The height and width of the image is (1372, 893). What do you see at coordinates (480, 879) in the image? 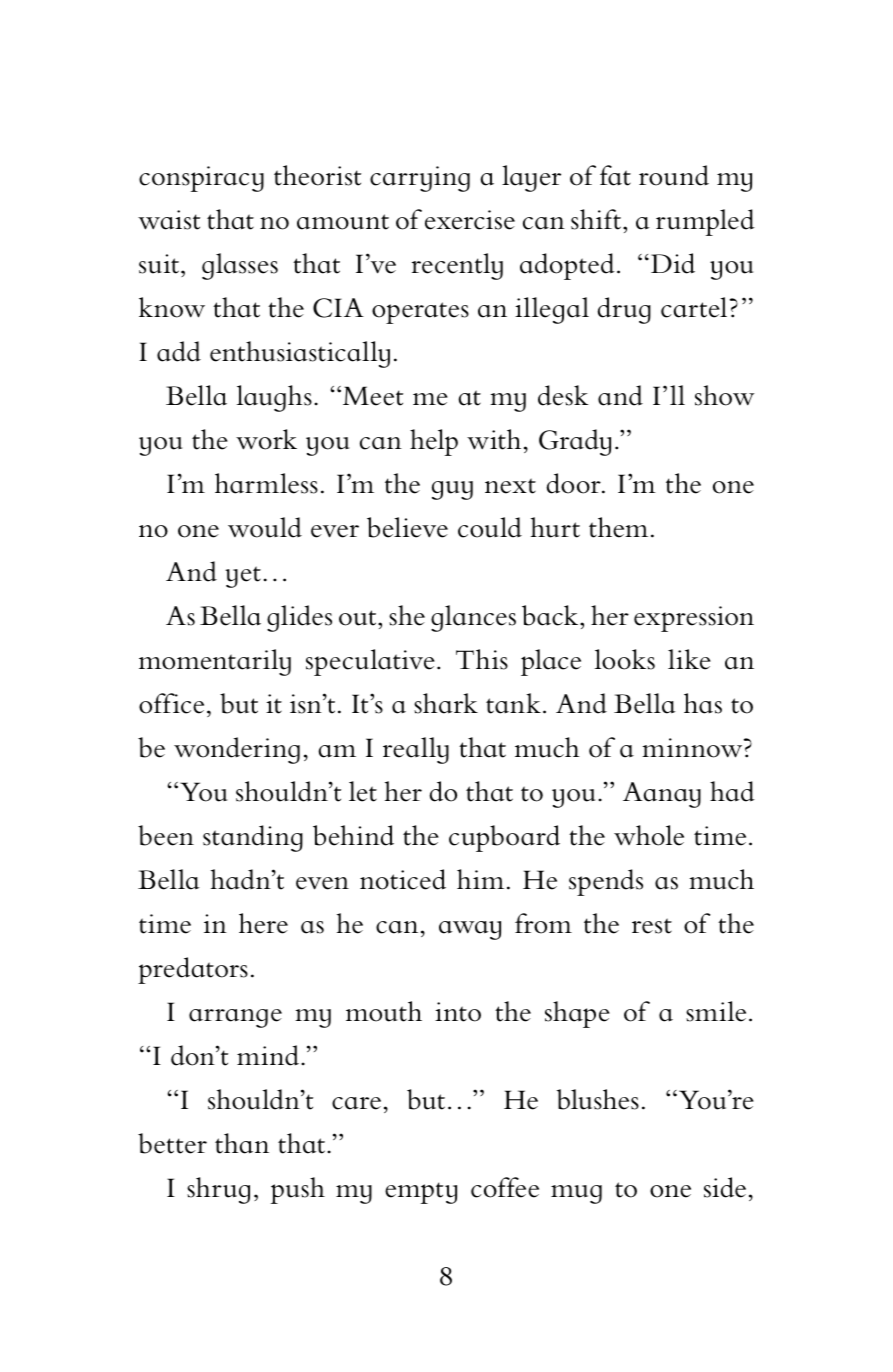
I see `him` at bounding box center [480, 879].
